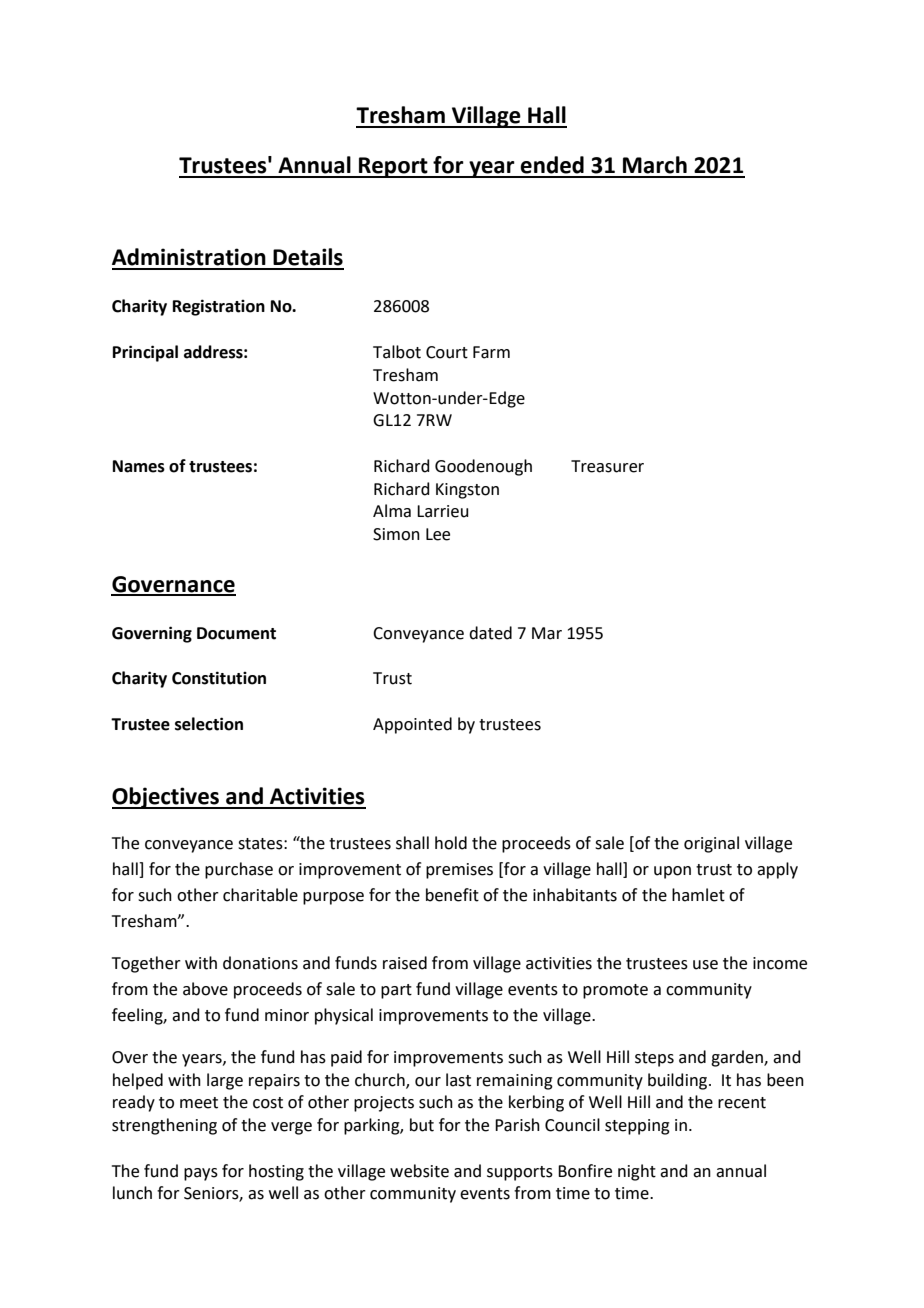  Describe the element at coordinates (711, 844) in the screenshot. I see `original` at that location.
